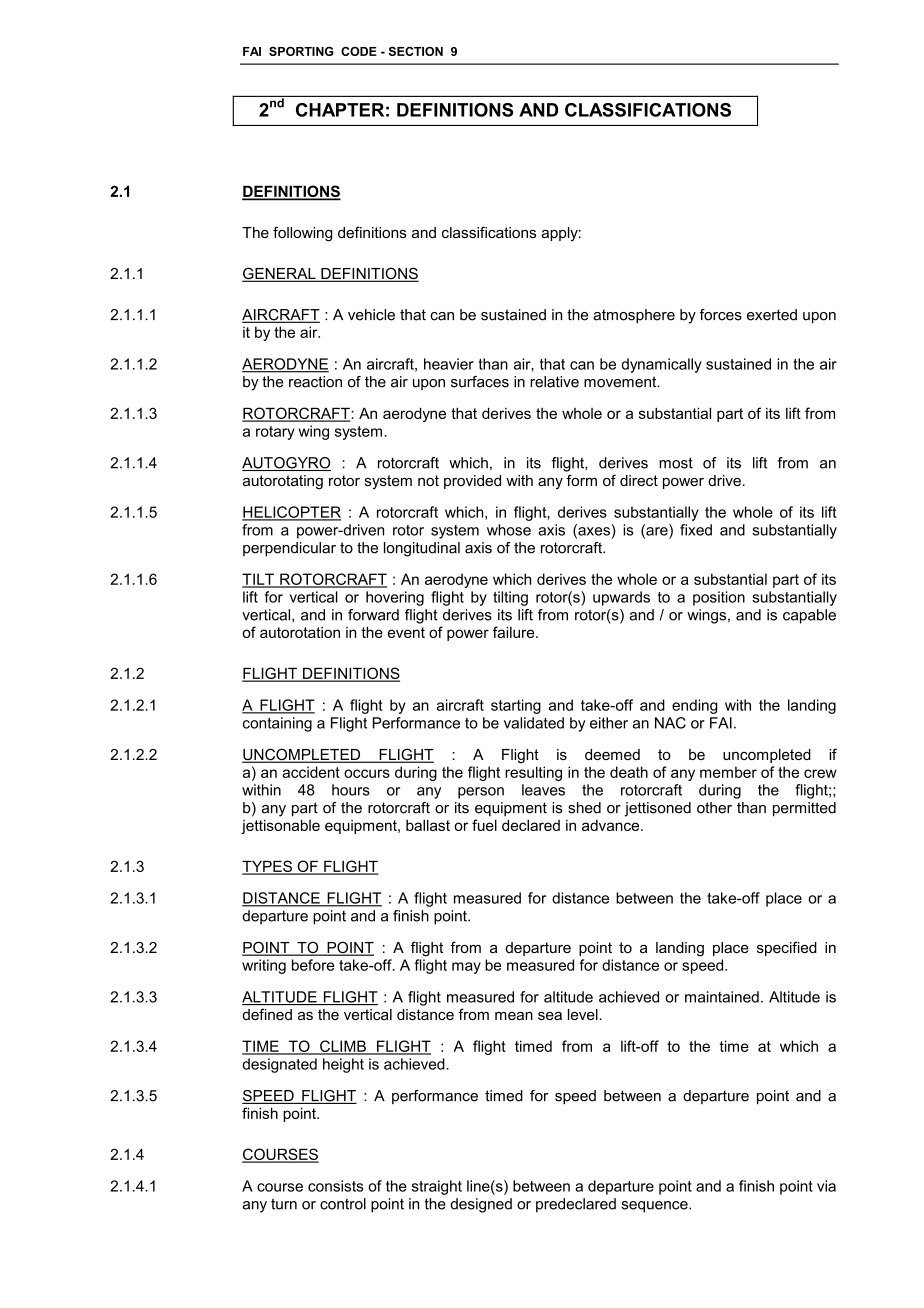  Describe the element at coordinates (543, 790) in the page. I see `leaves` at that location.
